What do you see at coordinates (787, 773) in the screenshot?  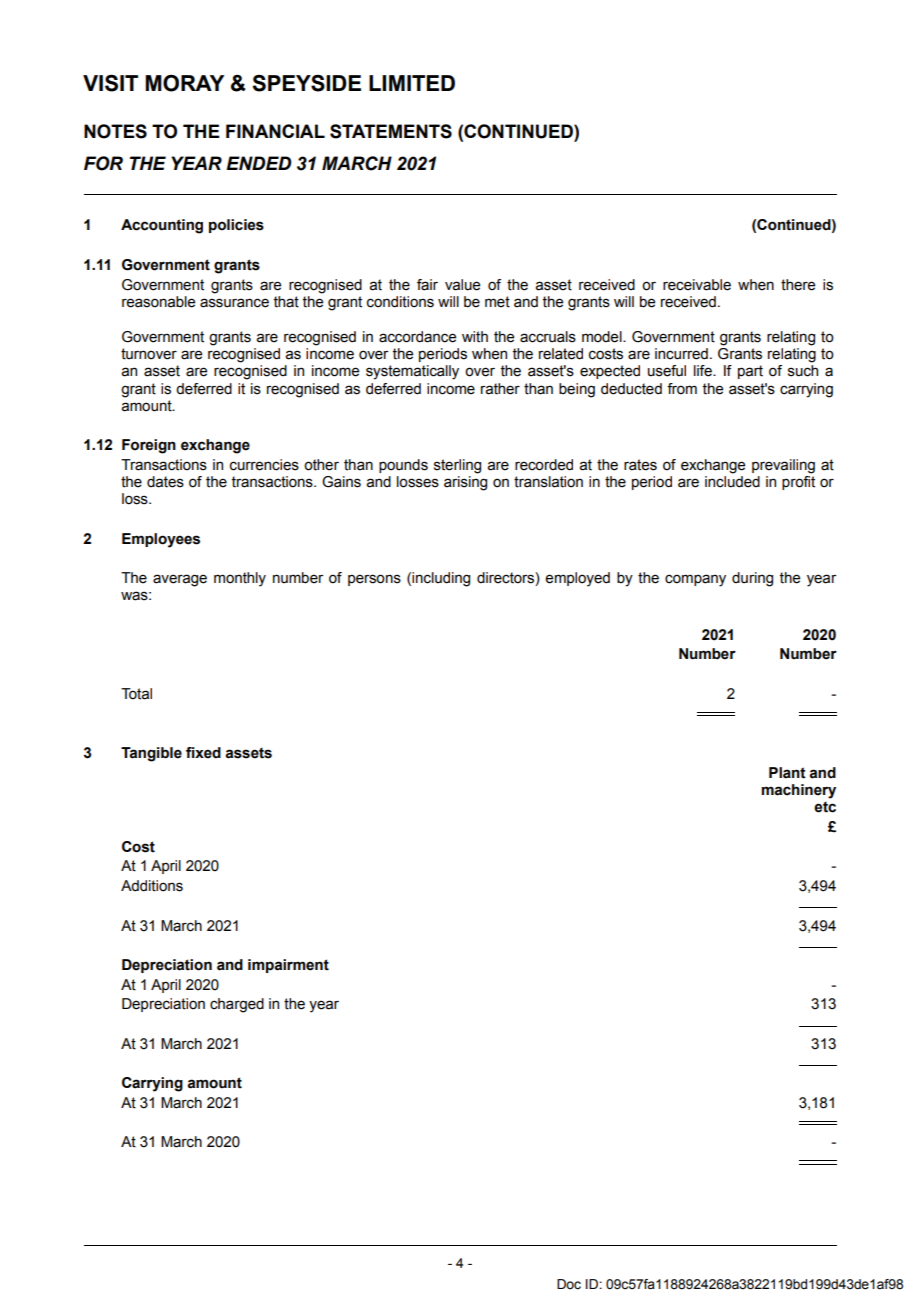 I see `Plant` at bounding box center [787, 773].
